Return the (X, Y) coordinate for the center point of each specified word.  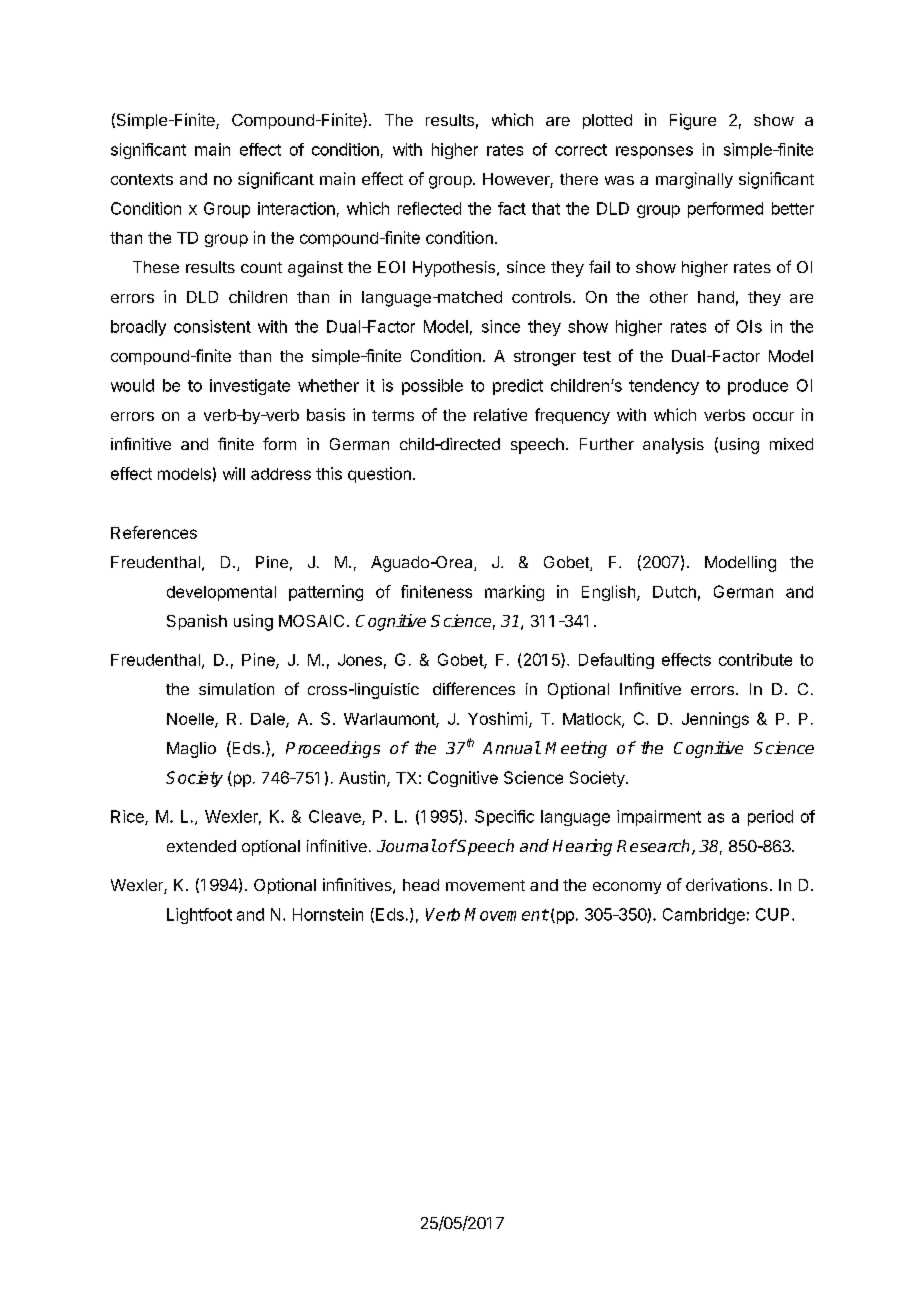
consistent (212, 326)
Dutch (674, 592)
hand (716, 297)
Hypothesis (455, 269)
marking (514, 593)
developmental (221, 593)
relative (500, 414)
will (234, 473)
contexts (142, 179)
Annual (511, 747)
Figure (693, 121)
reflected (429, 208)
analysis (673, 446)
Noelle (191, 720)
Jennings (715, 720)
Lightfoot (199, 916)
